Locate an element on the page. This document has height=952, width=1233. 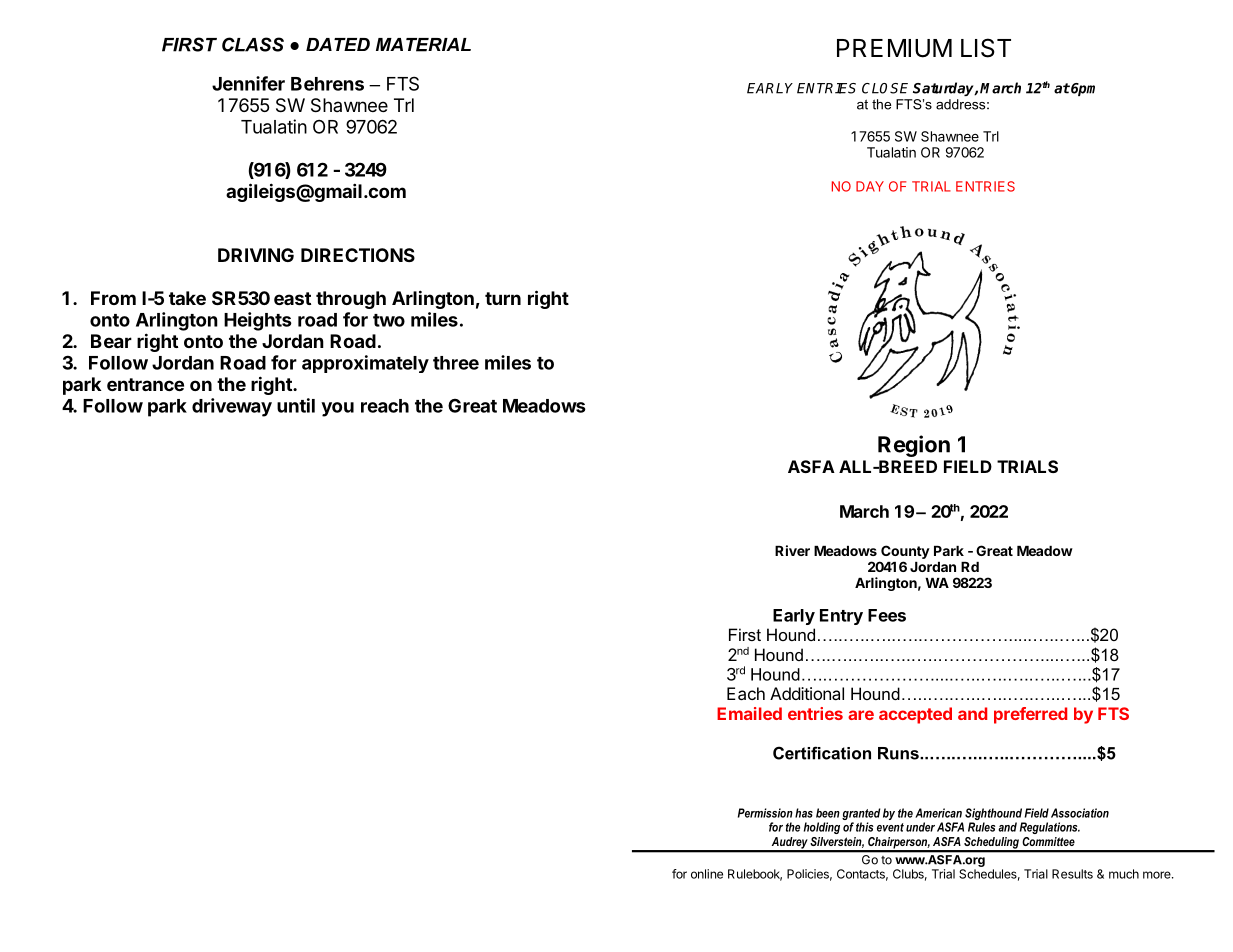
Scheduling is located at coordinates (991, 844).
